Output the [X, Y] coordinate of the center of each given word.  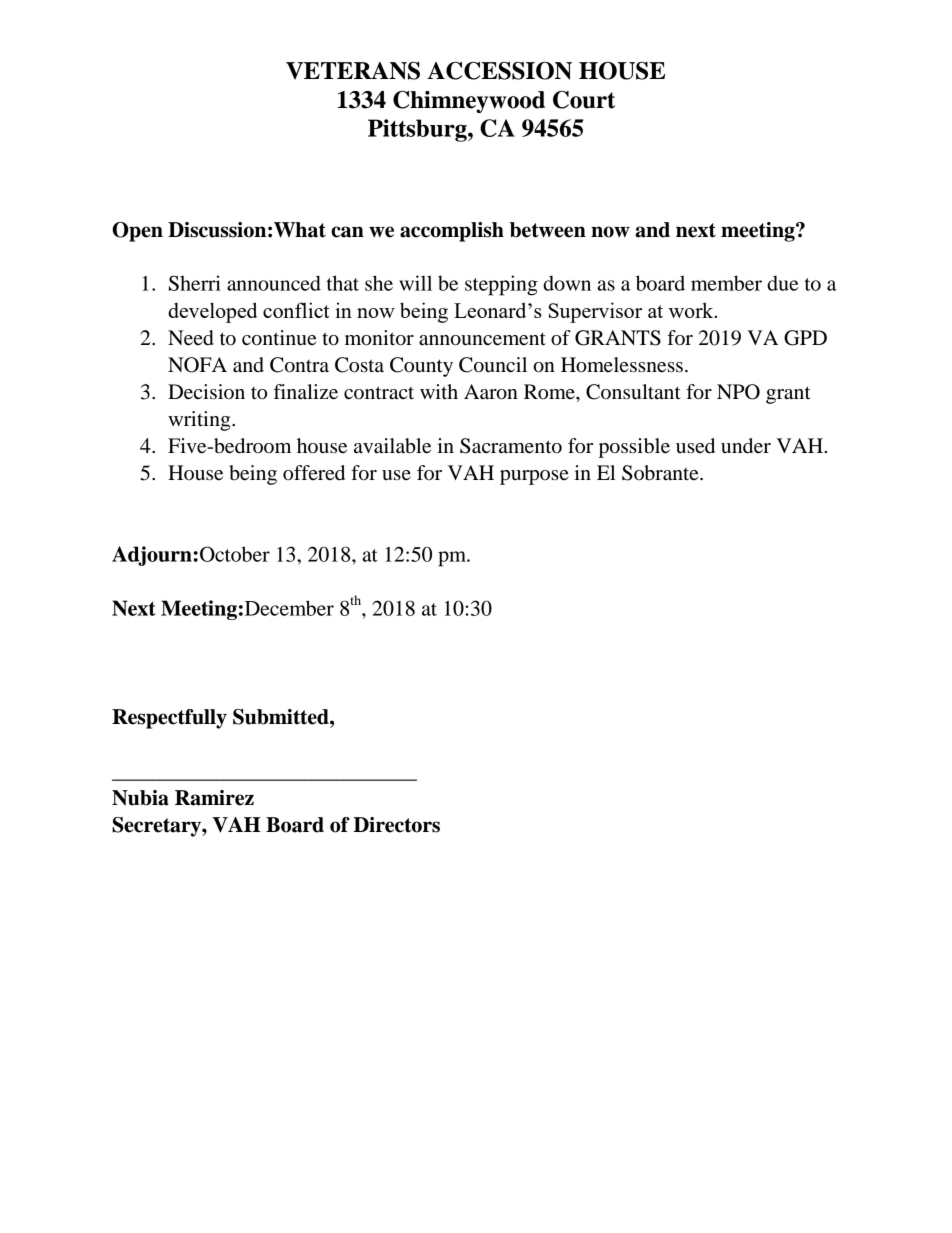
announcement [482, 339]
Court [584, 100]
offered [314, 473]
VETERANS [353, 71]
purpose [534, 477]
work [692, 310]
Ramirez [214, 798]
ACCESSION [499, 71]
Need [191, 338]
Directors [397, 825]
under [746, 446]
